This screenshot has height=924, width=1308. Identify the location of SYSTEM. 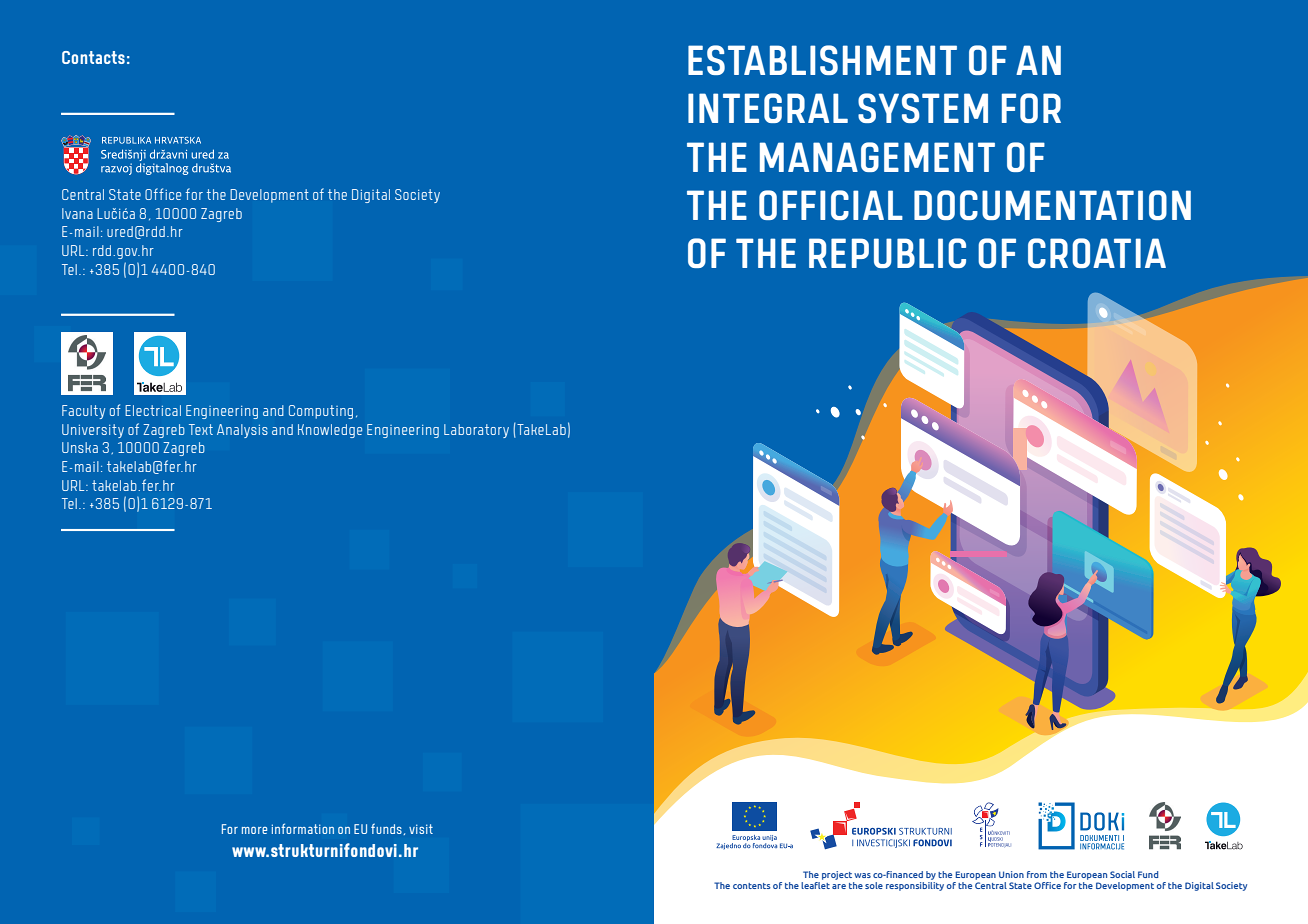
(923, 108).
